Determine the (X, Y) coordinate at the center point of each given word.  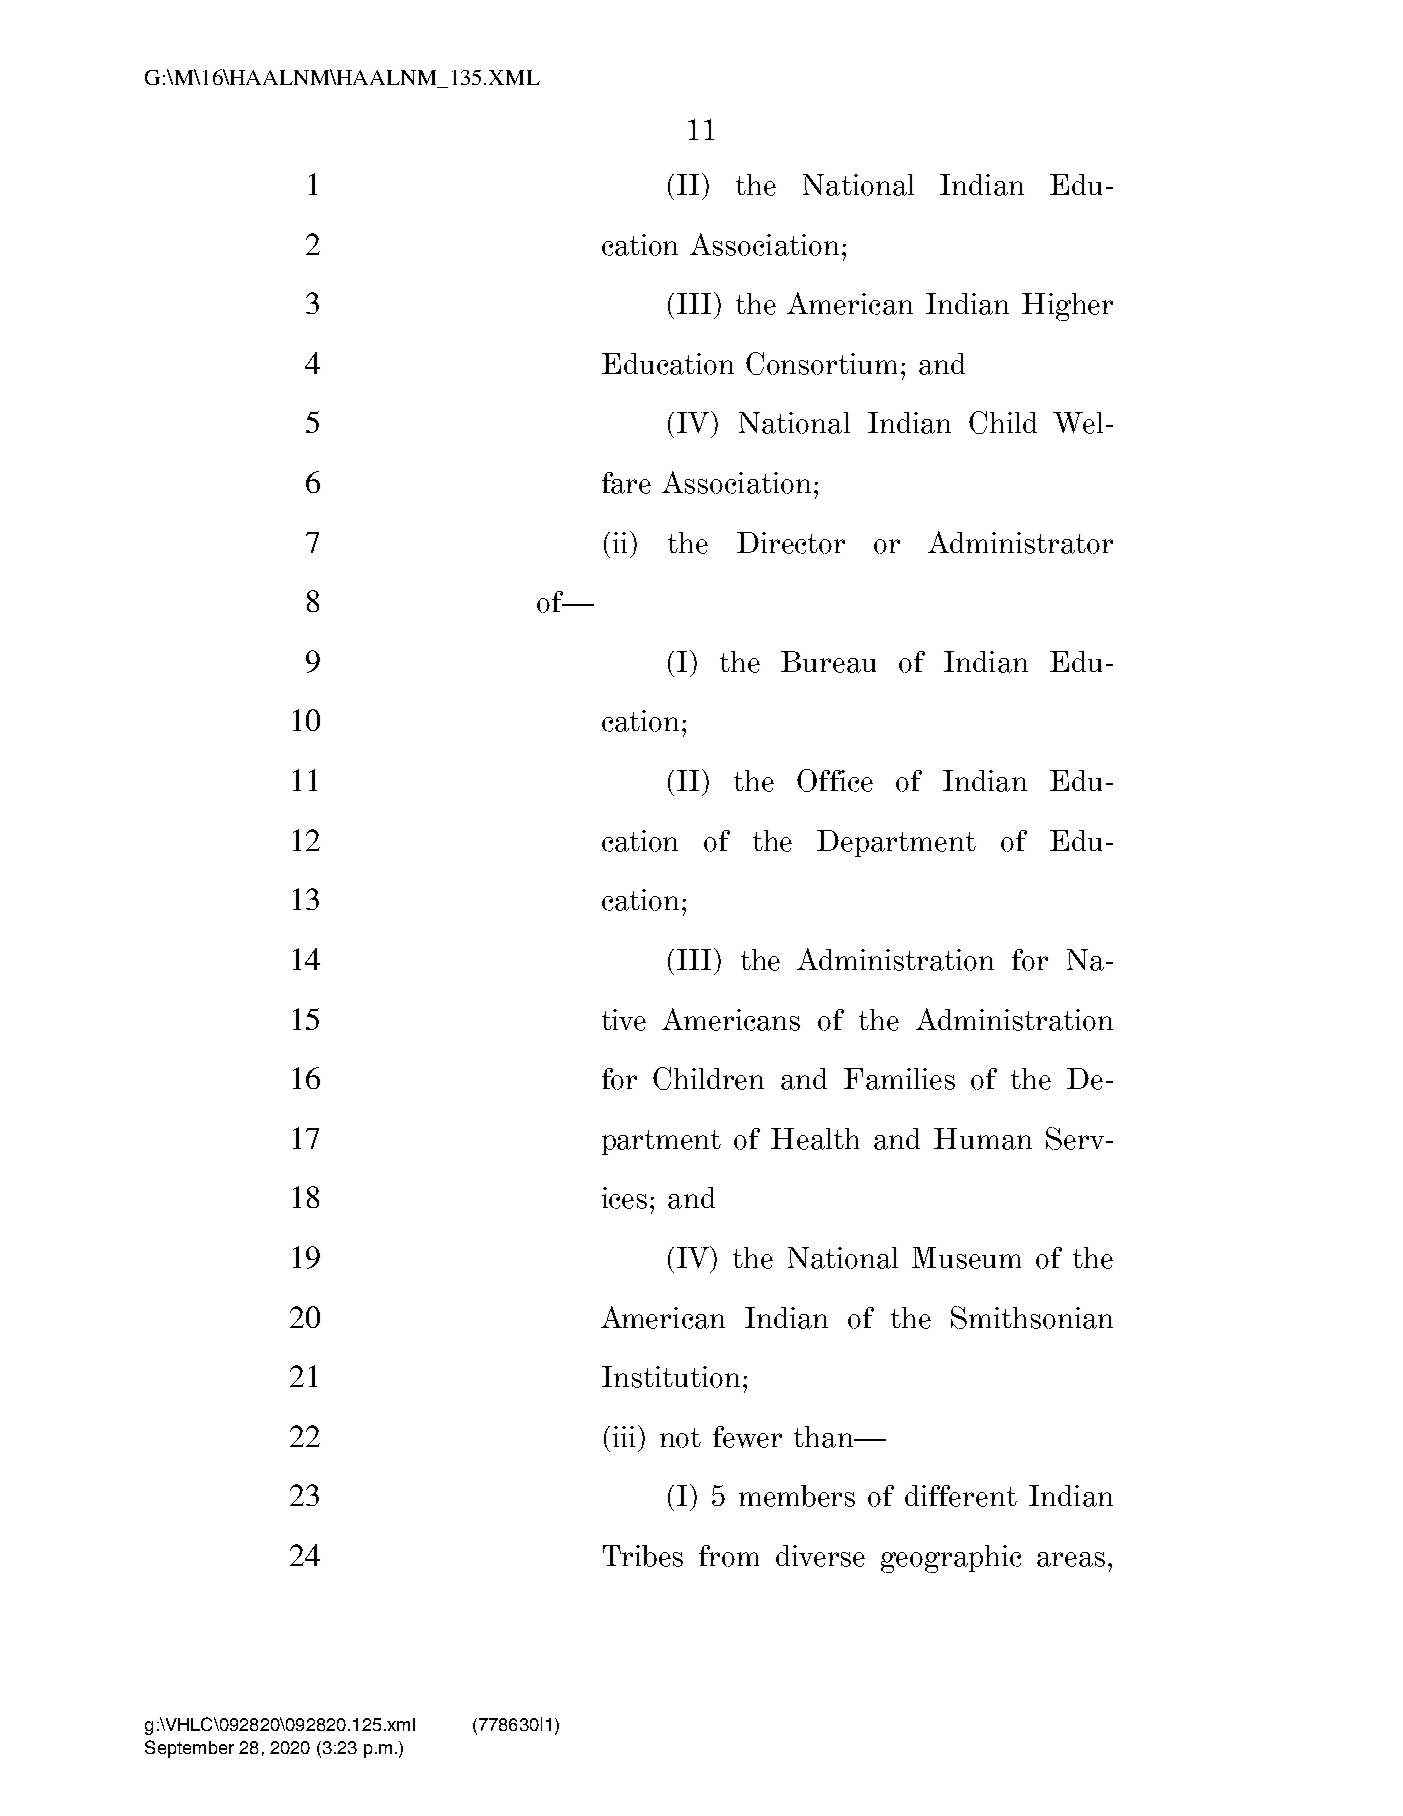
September (189, 1749)
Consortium (821, 363)
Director (791, 543)
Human (983, 1139)
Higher (1067, 307)
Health (815, 1139)
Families (899, 1079)
